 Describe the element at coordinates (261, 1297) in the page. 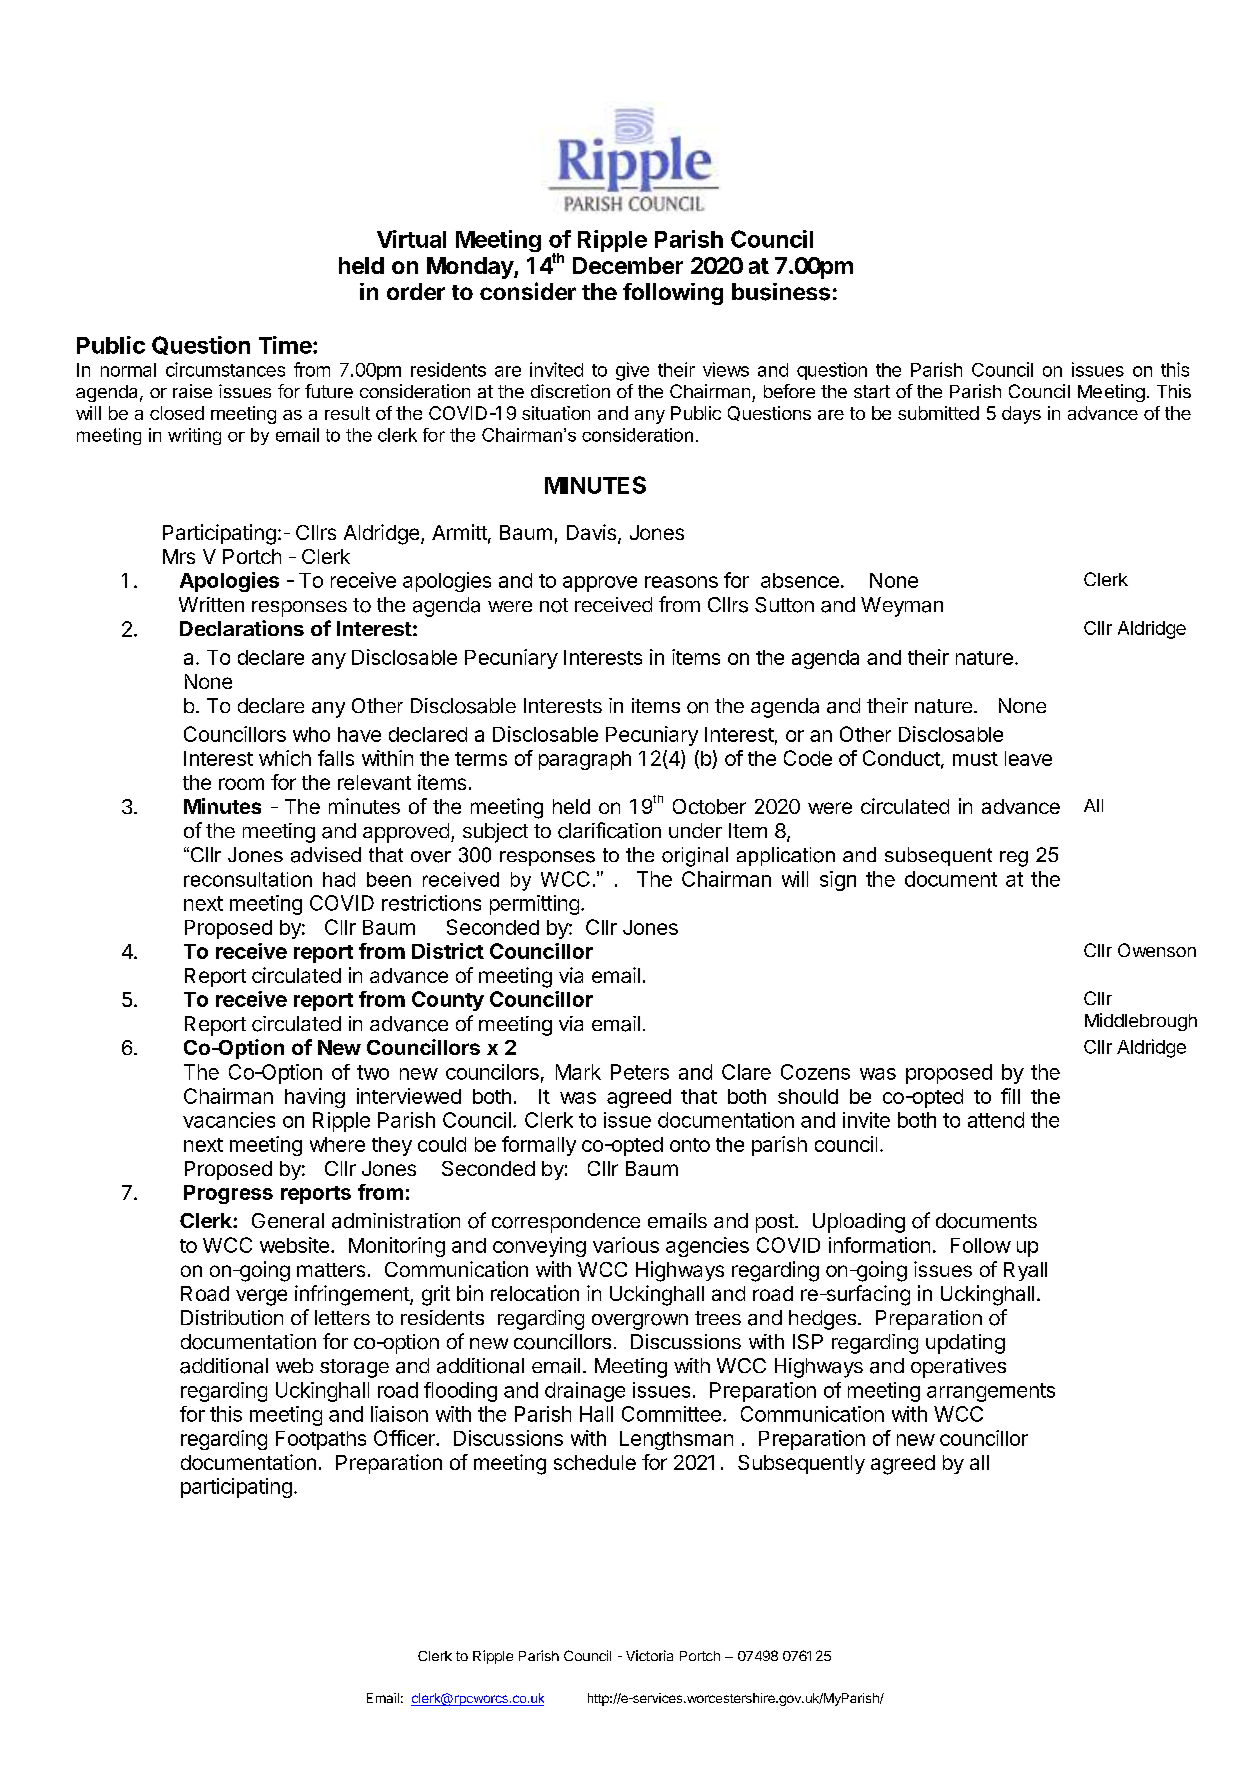

I see `verge` at that location.
